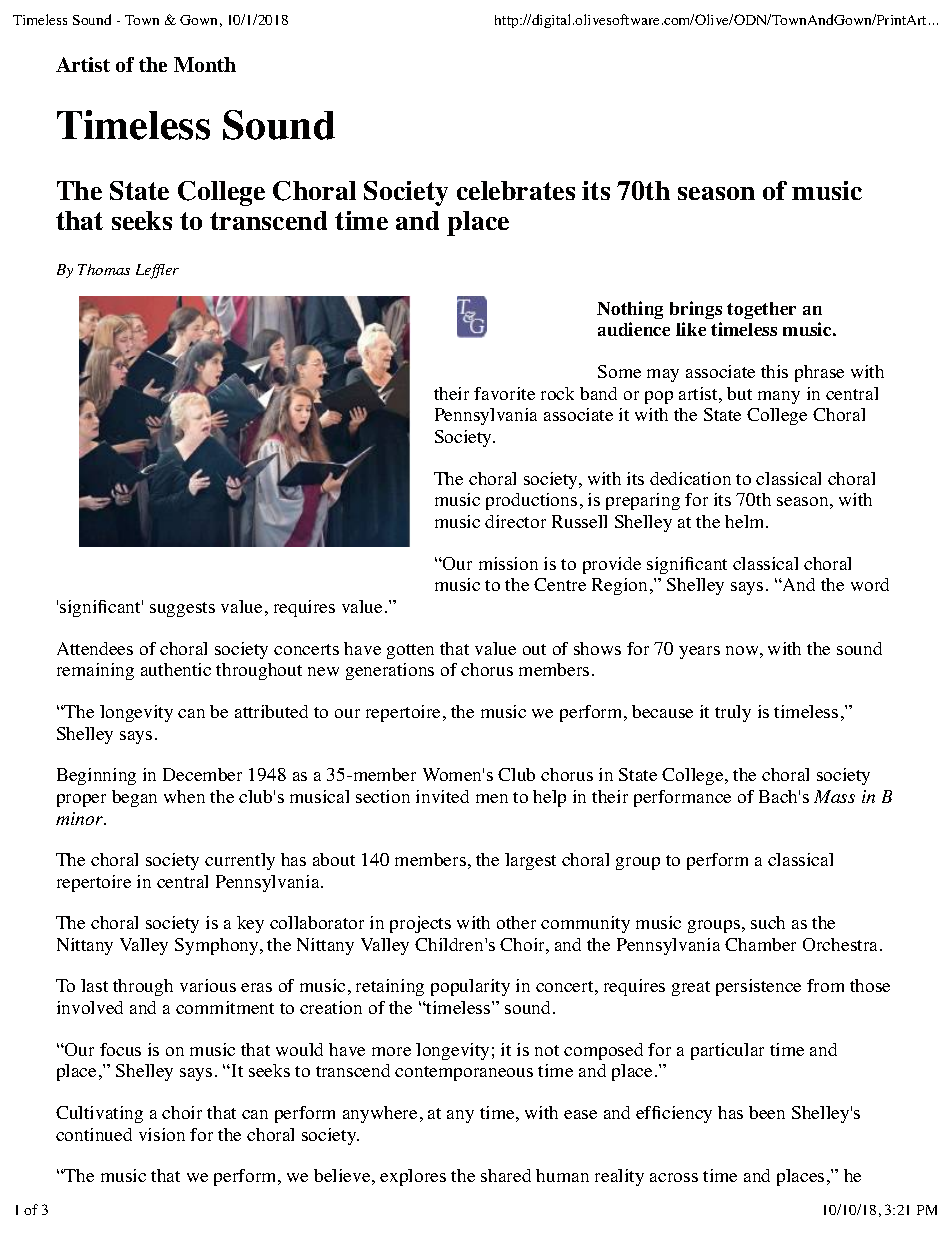 This screenshot has height=1233, width=952. What do you see at coordinates (516, 190) in the screenshot?
I see `celebrates` at bounding box center [516, 190].
